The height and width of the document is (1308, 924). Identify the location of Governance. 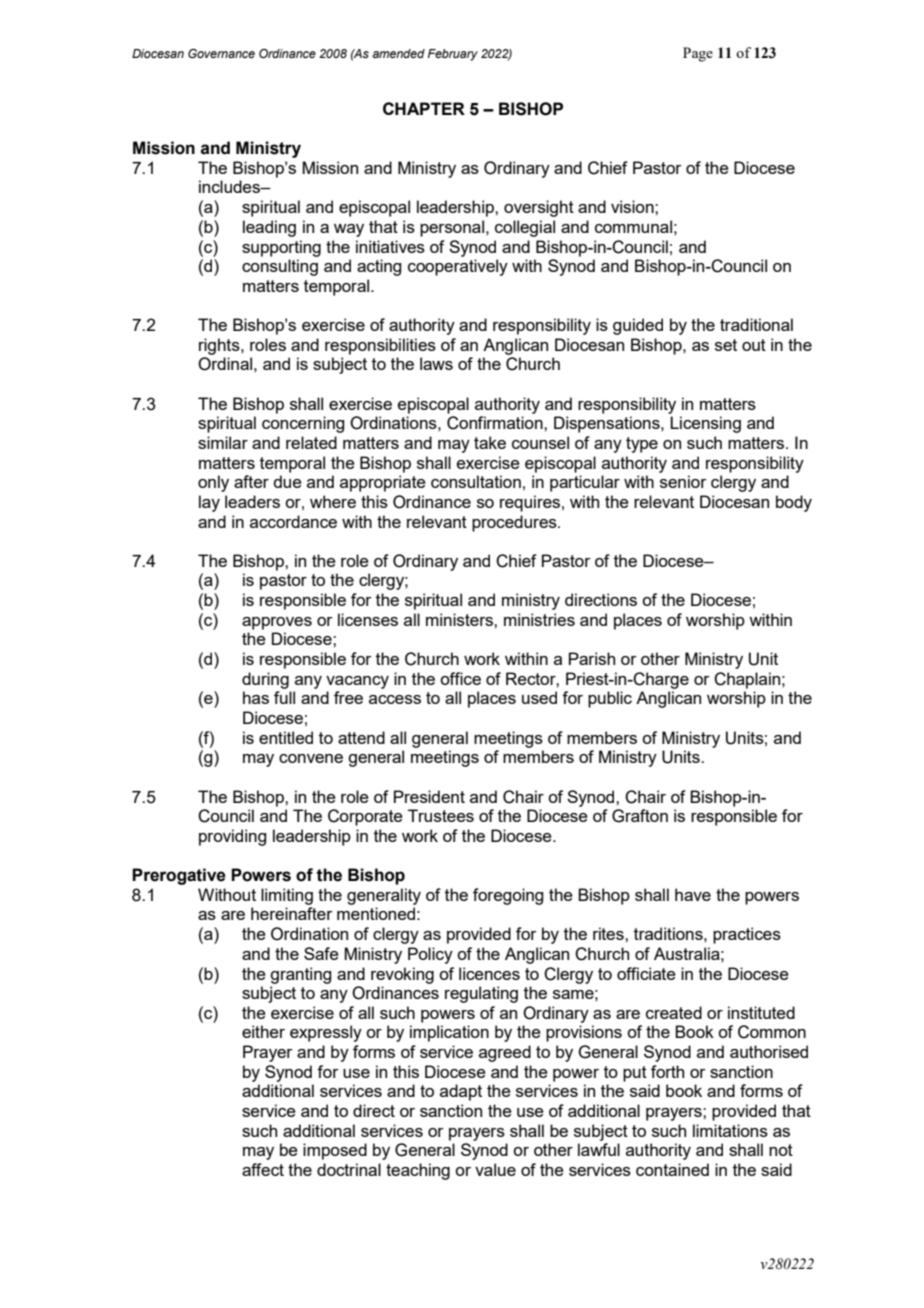
(221, 53).
